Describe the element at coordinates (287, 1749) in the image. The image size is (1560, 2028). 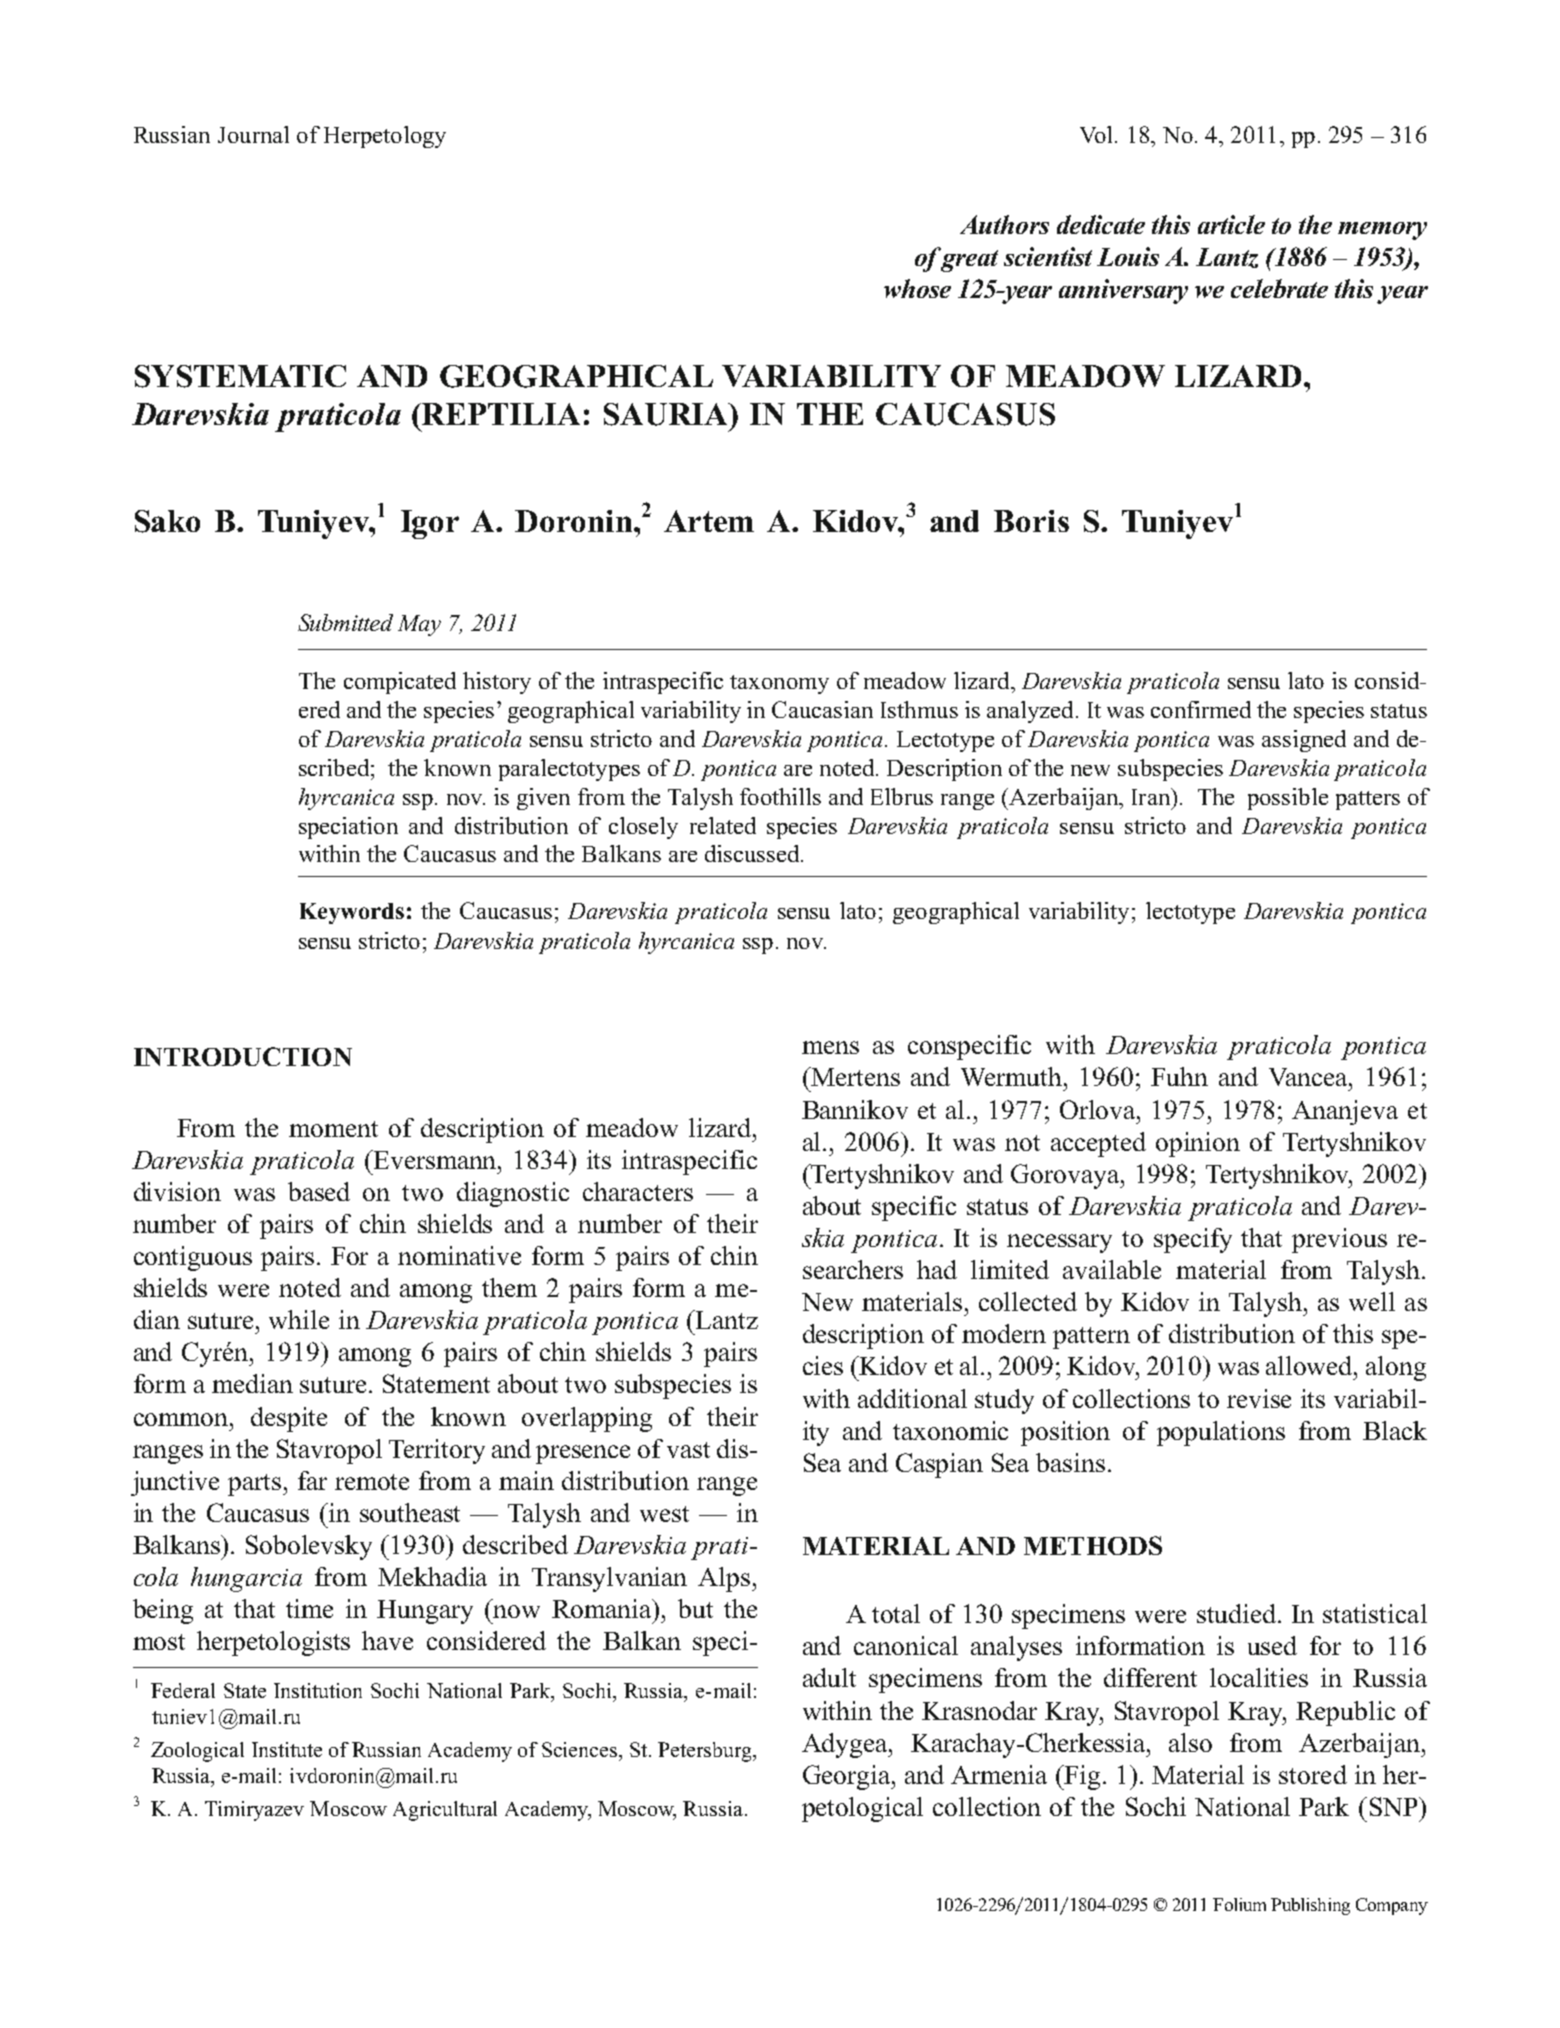
I see `Institute` at that location.
